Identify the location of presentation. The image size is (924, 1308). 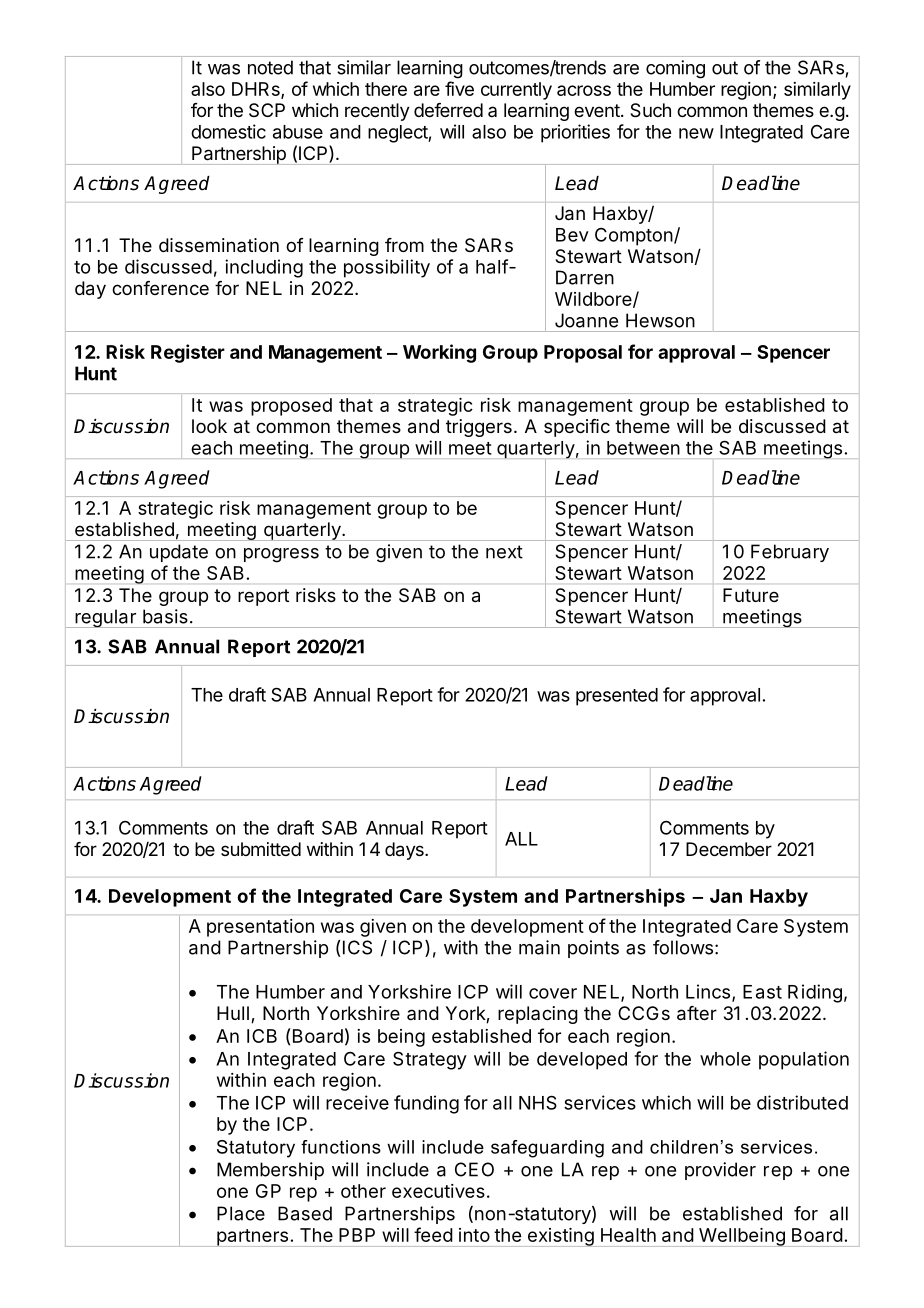
(260, 928).
